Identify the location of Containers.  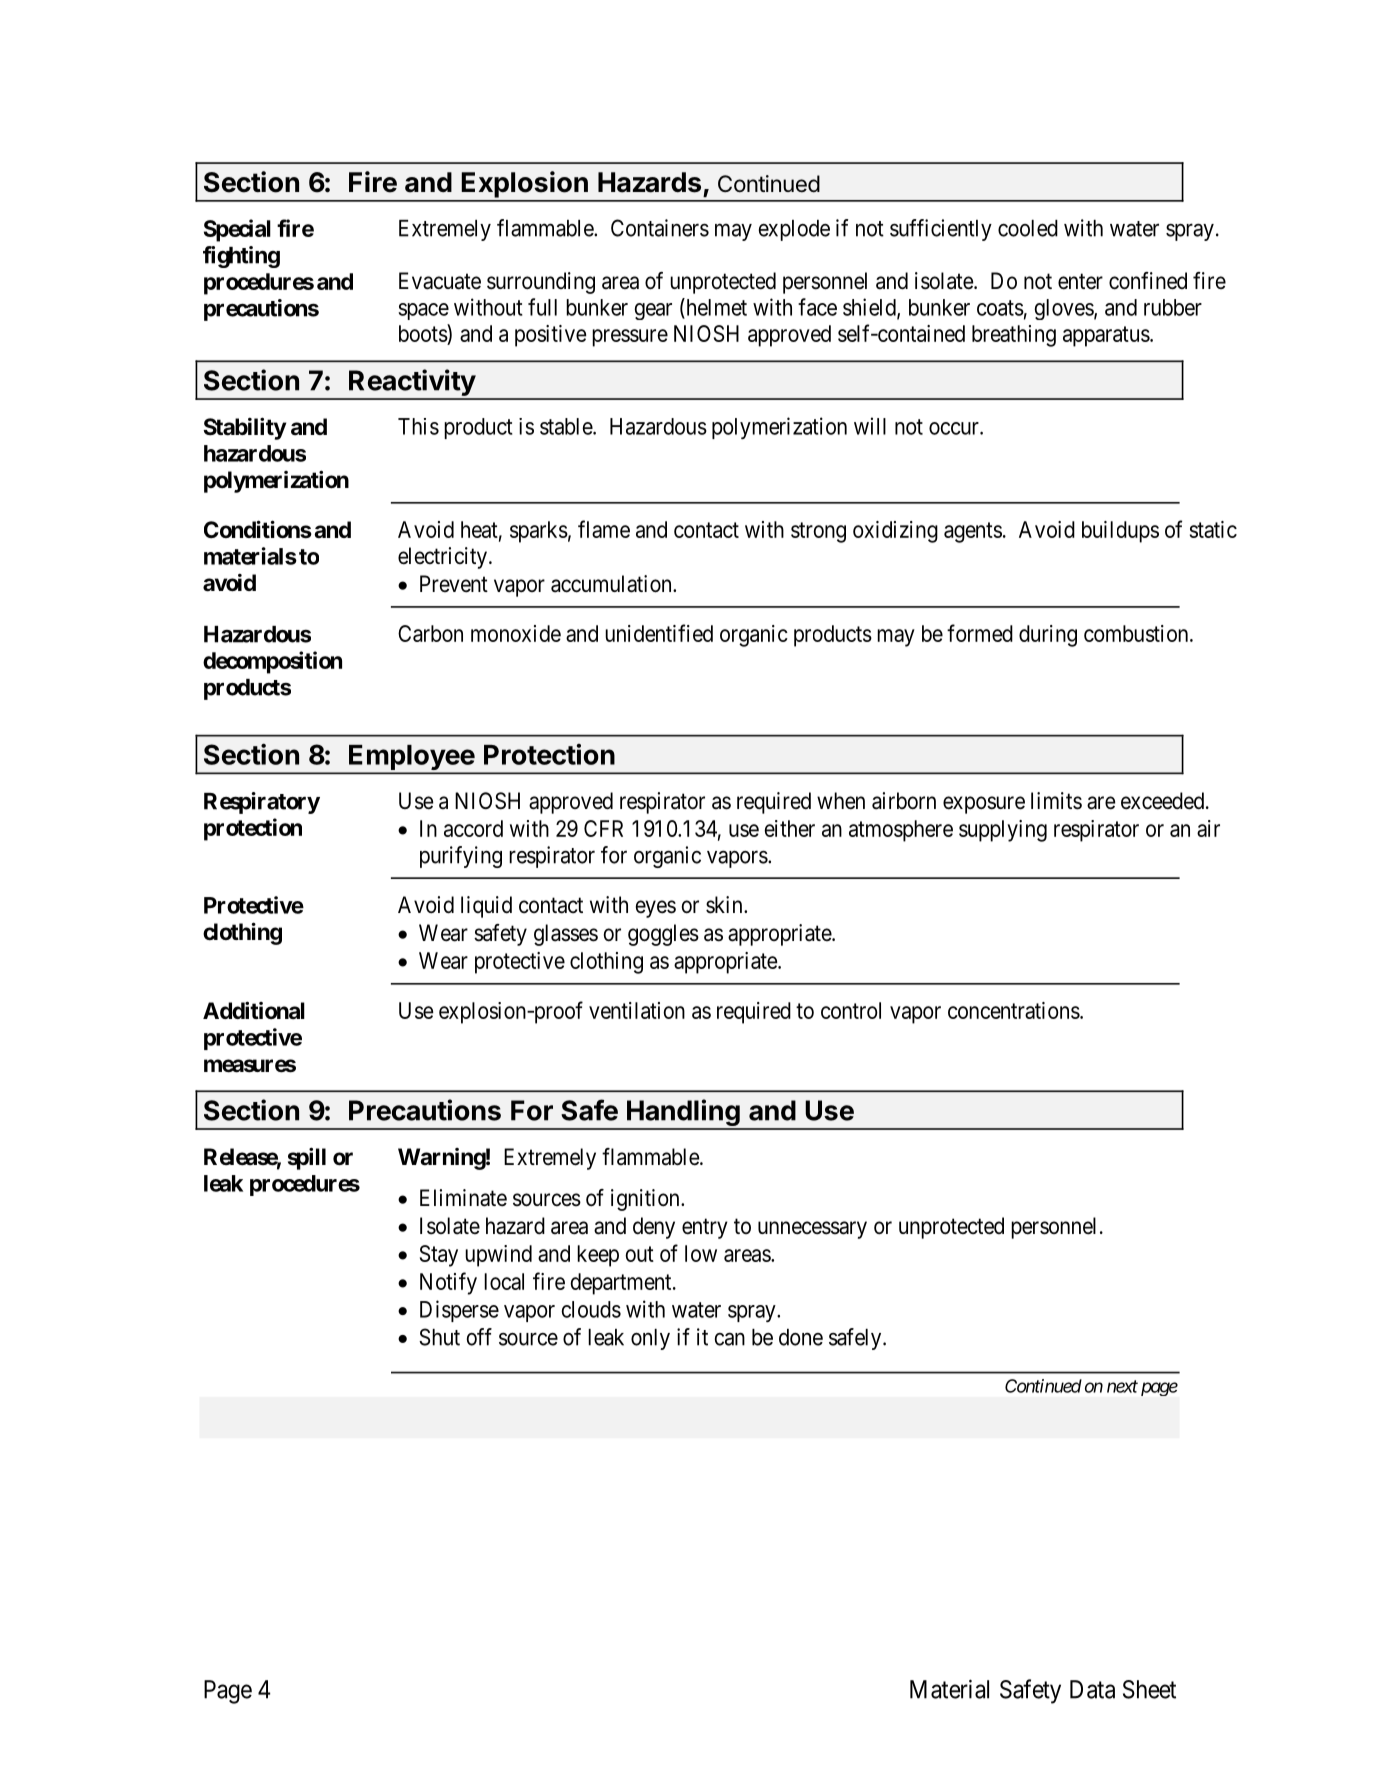
(660, 228).
